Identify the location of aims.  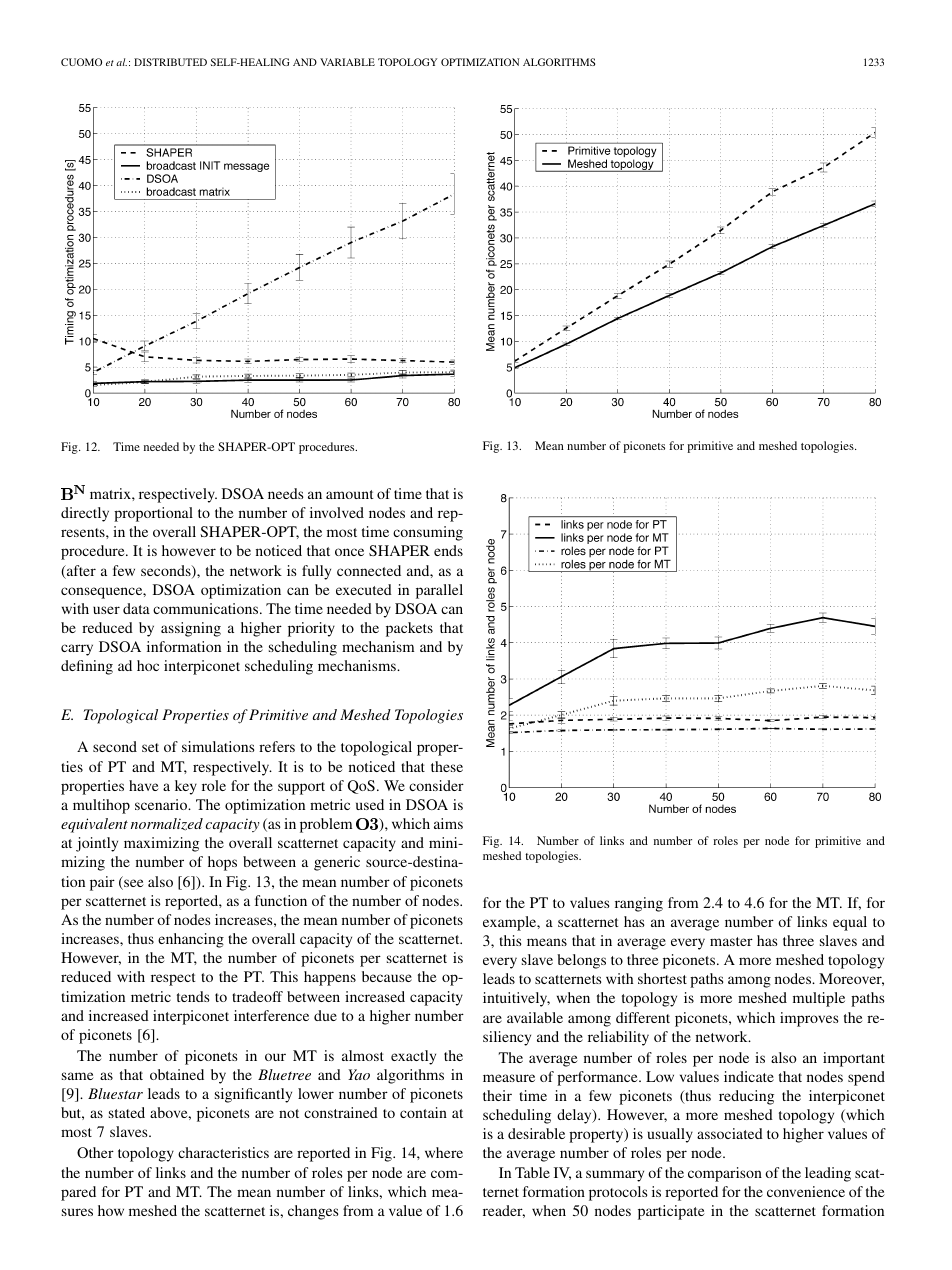
(448, 823).
